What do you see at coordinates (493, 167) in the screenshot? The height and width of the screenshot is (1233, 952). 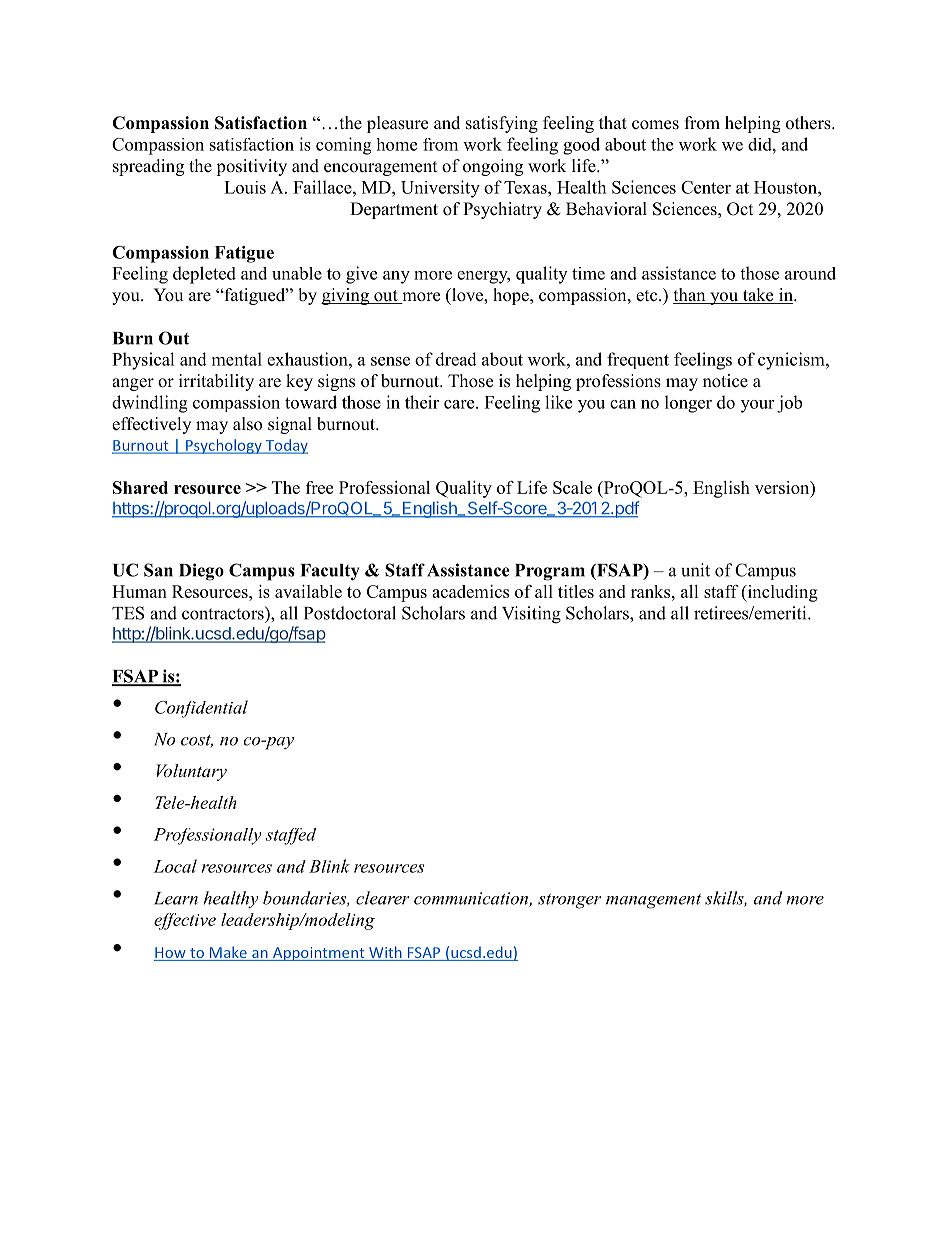 I see `ongoing` at bounding box center [493, 167].
